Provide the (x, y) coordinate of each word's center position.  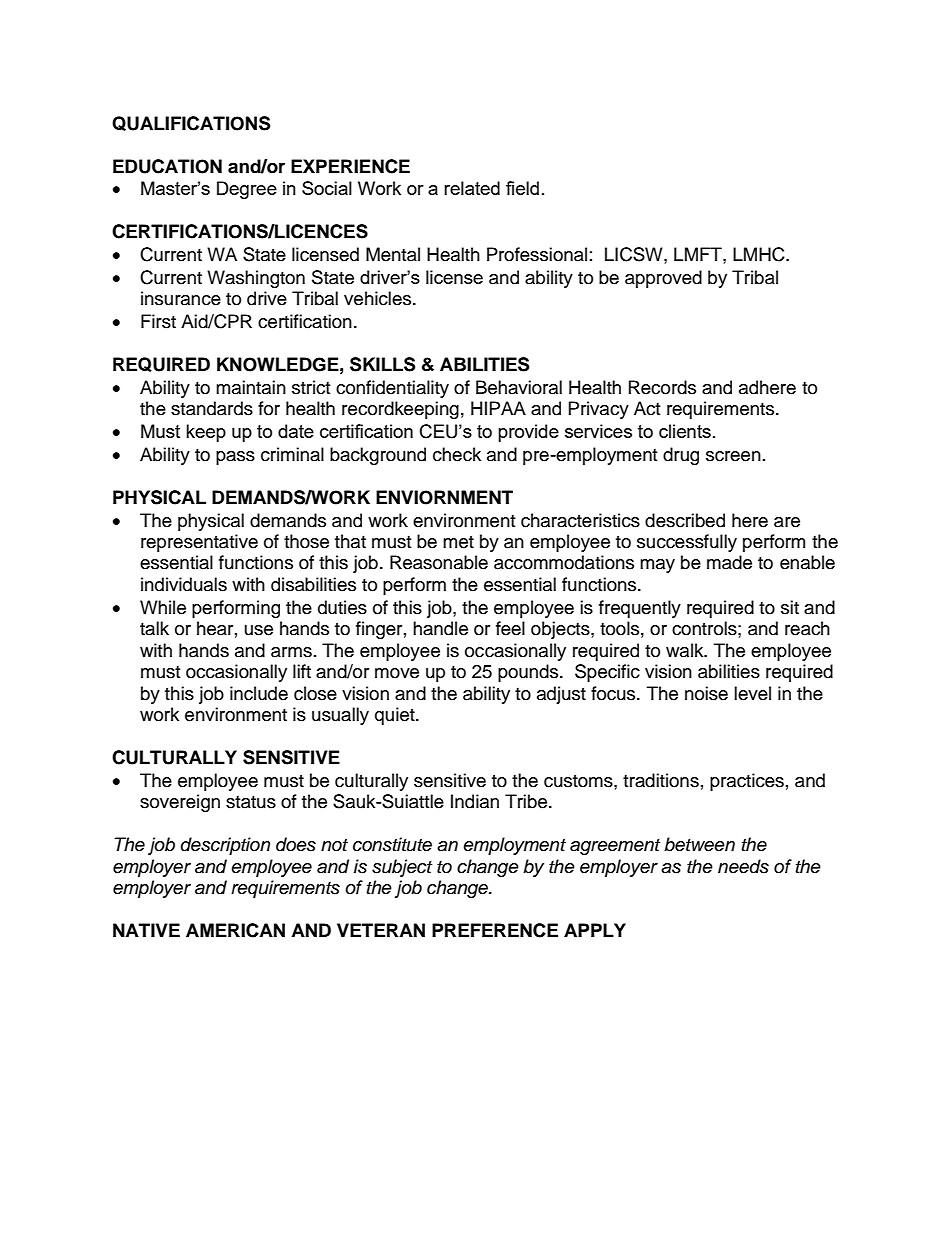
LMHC (760, 254)
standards (212, 408)
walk (686, 650)
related (472, 188)
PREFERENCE (495, 930)
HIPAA (498, 408)
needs (743, 866)
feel (510, 628)
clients (685, 431)
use (259, 630)
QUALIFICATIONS (191, 123)
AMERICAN (235, 930)
